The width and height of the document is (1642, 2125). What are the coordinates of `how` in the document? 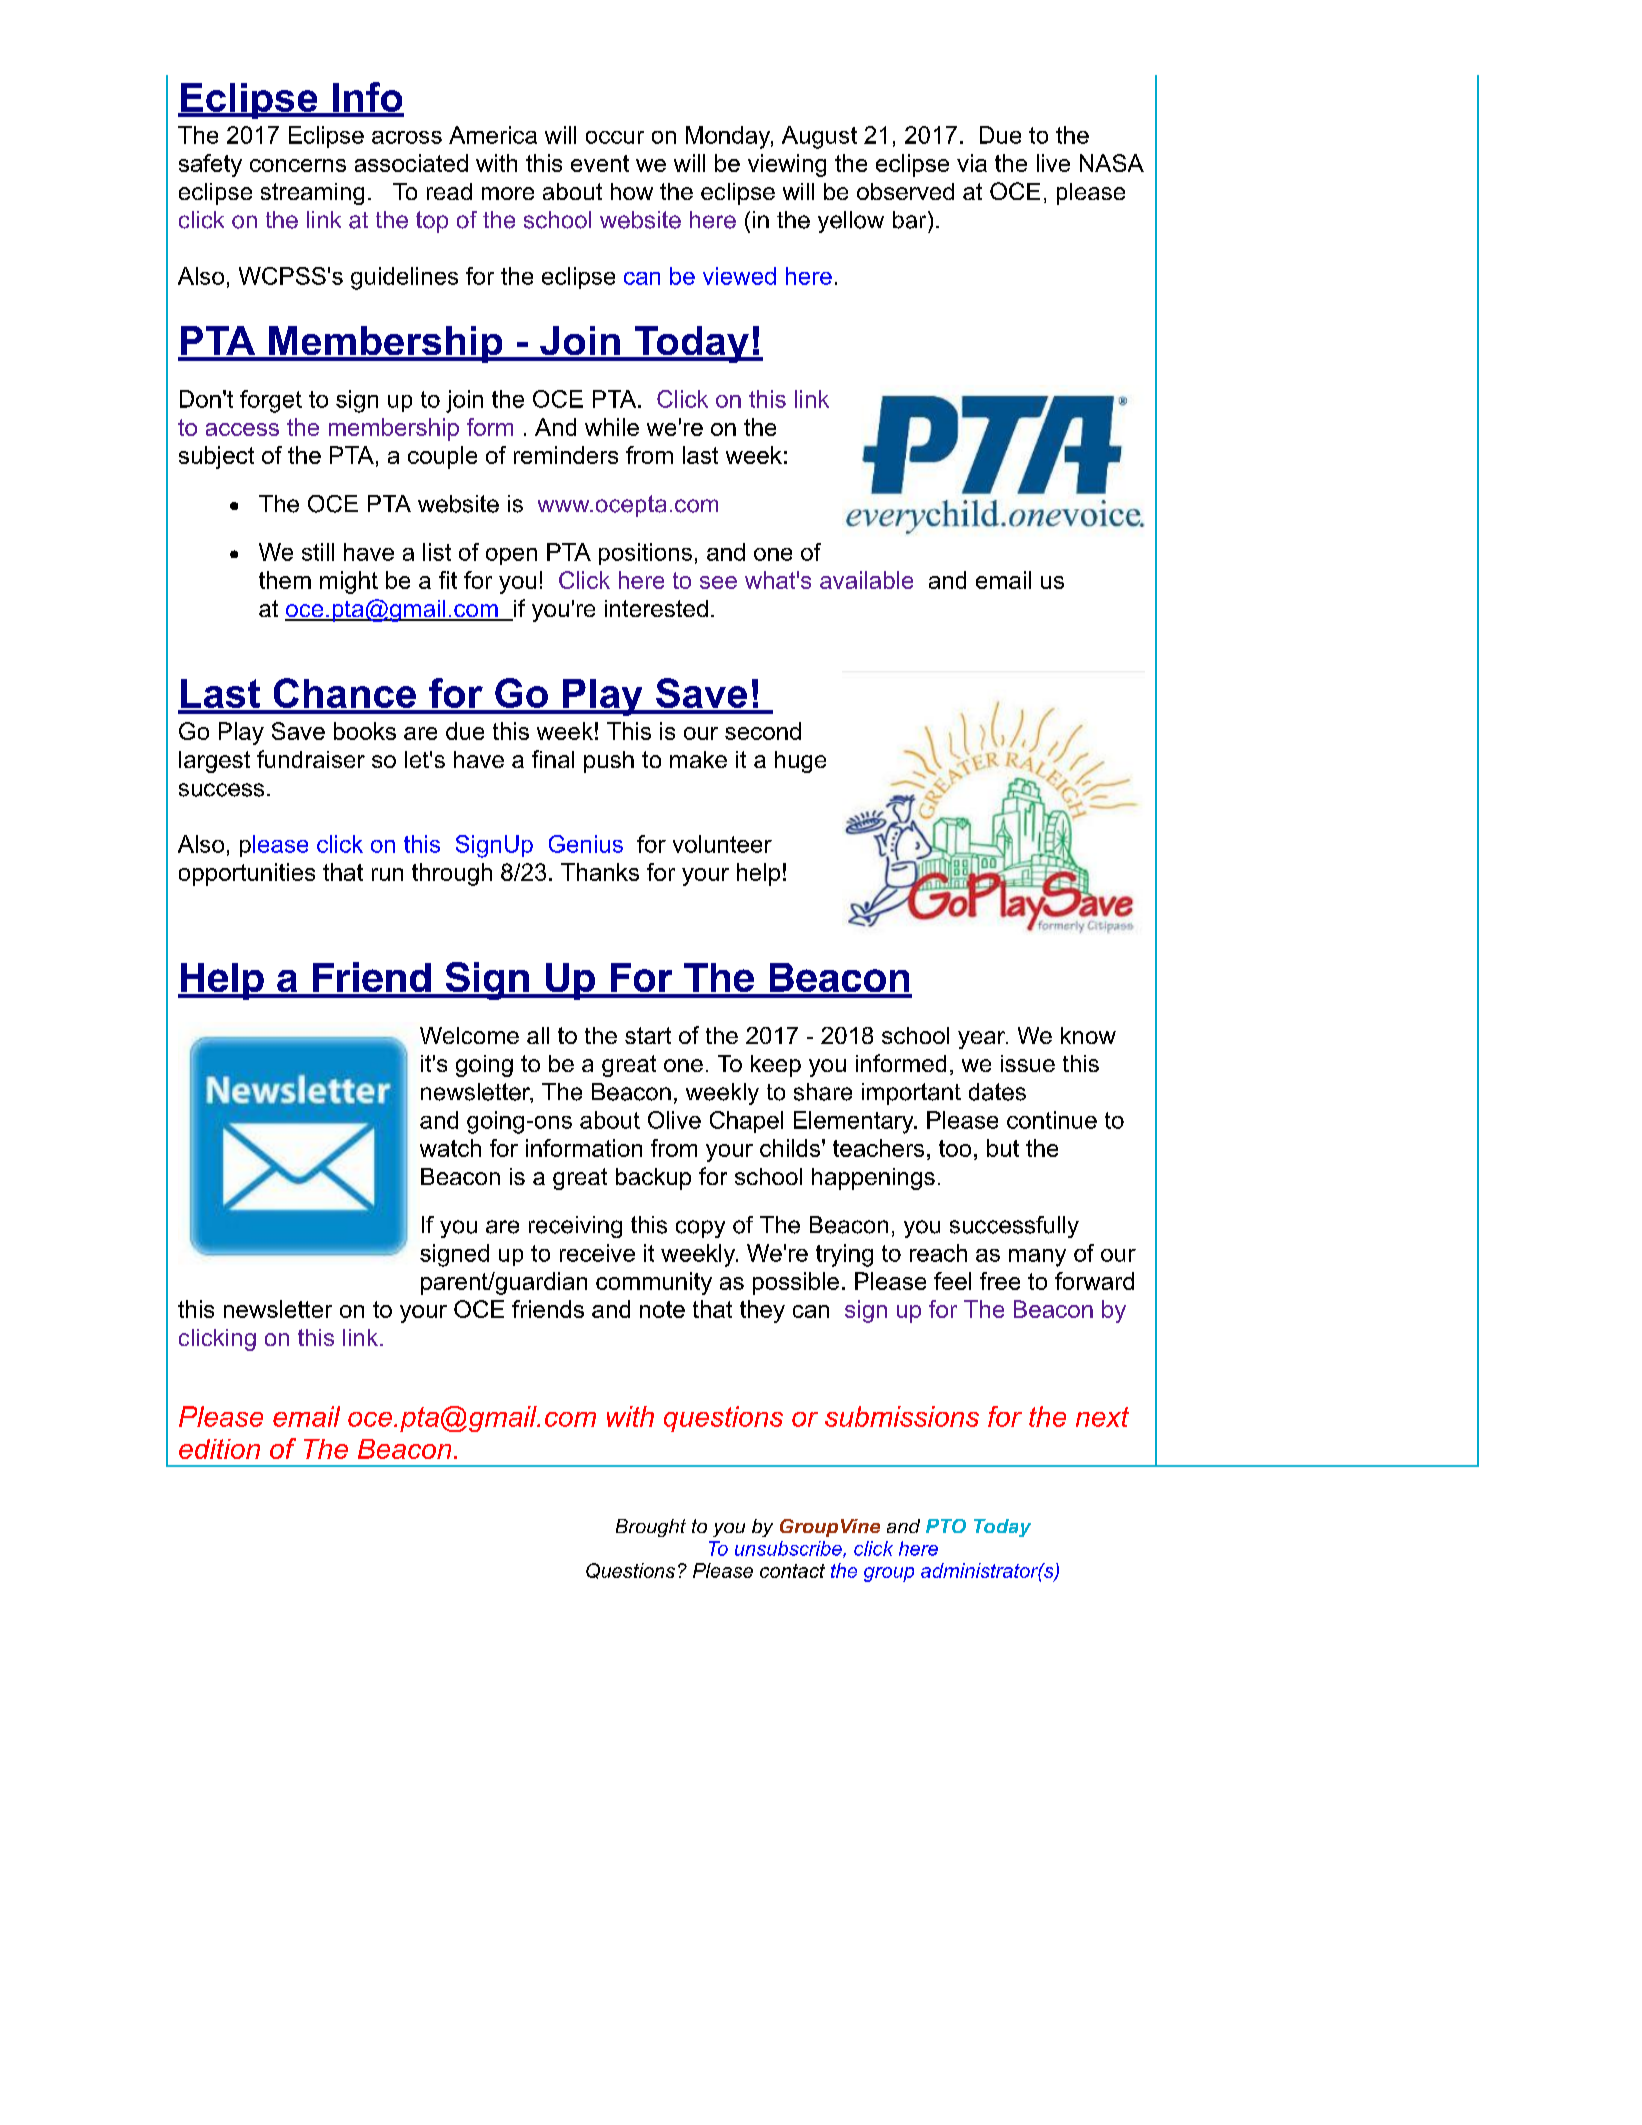 It's located at (632, 191).
